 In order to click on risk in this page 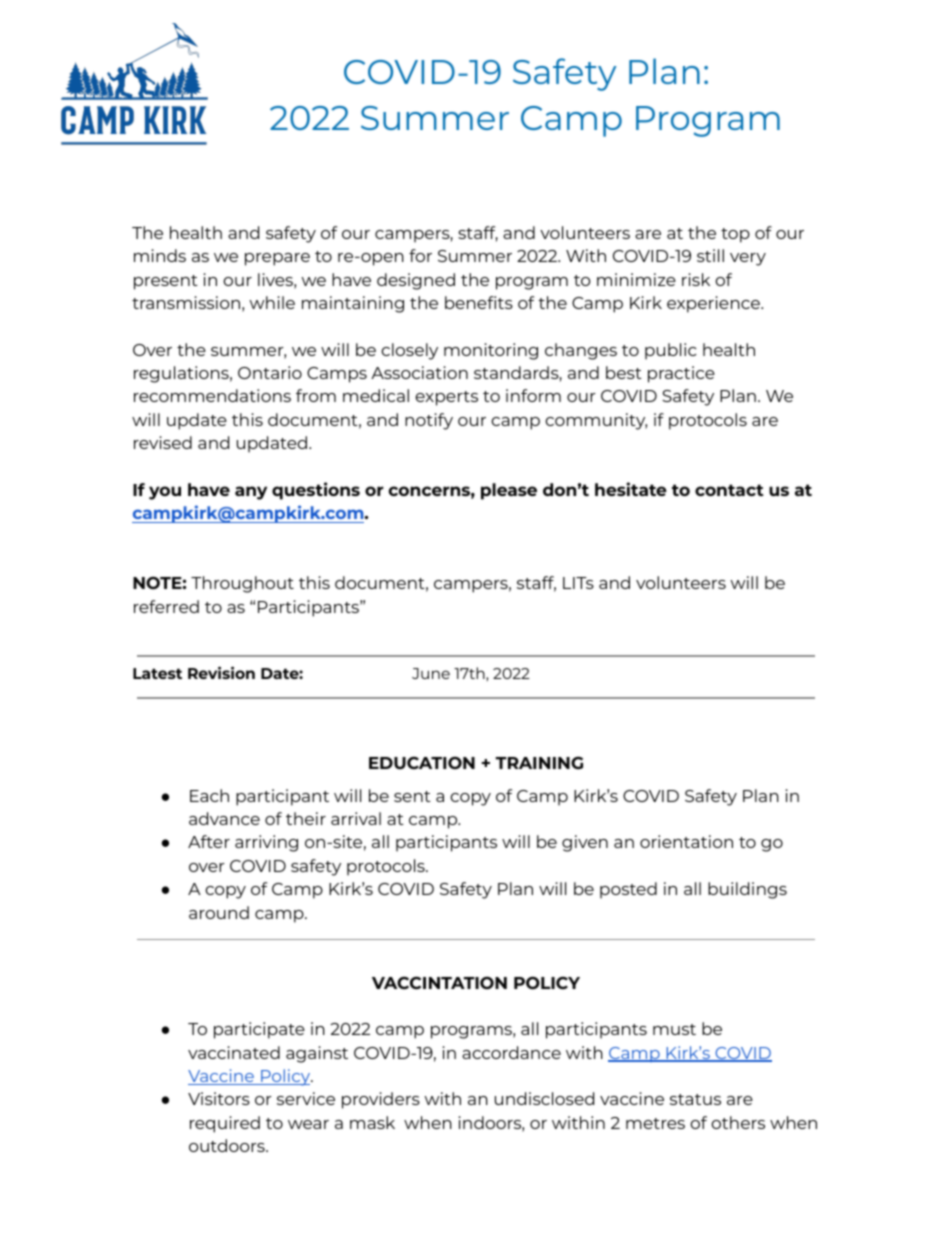, I will do `click(696, 279)`.
